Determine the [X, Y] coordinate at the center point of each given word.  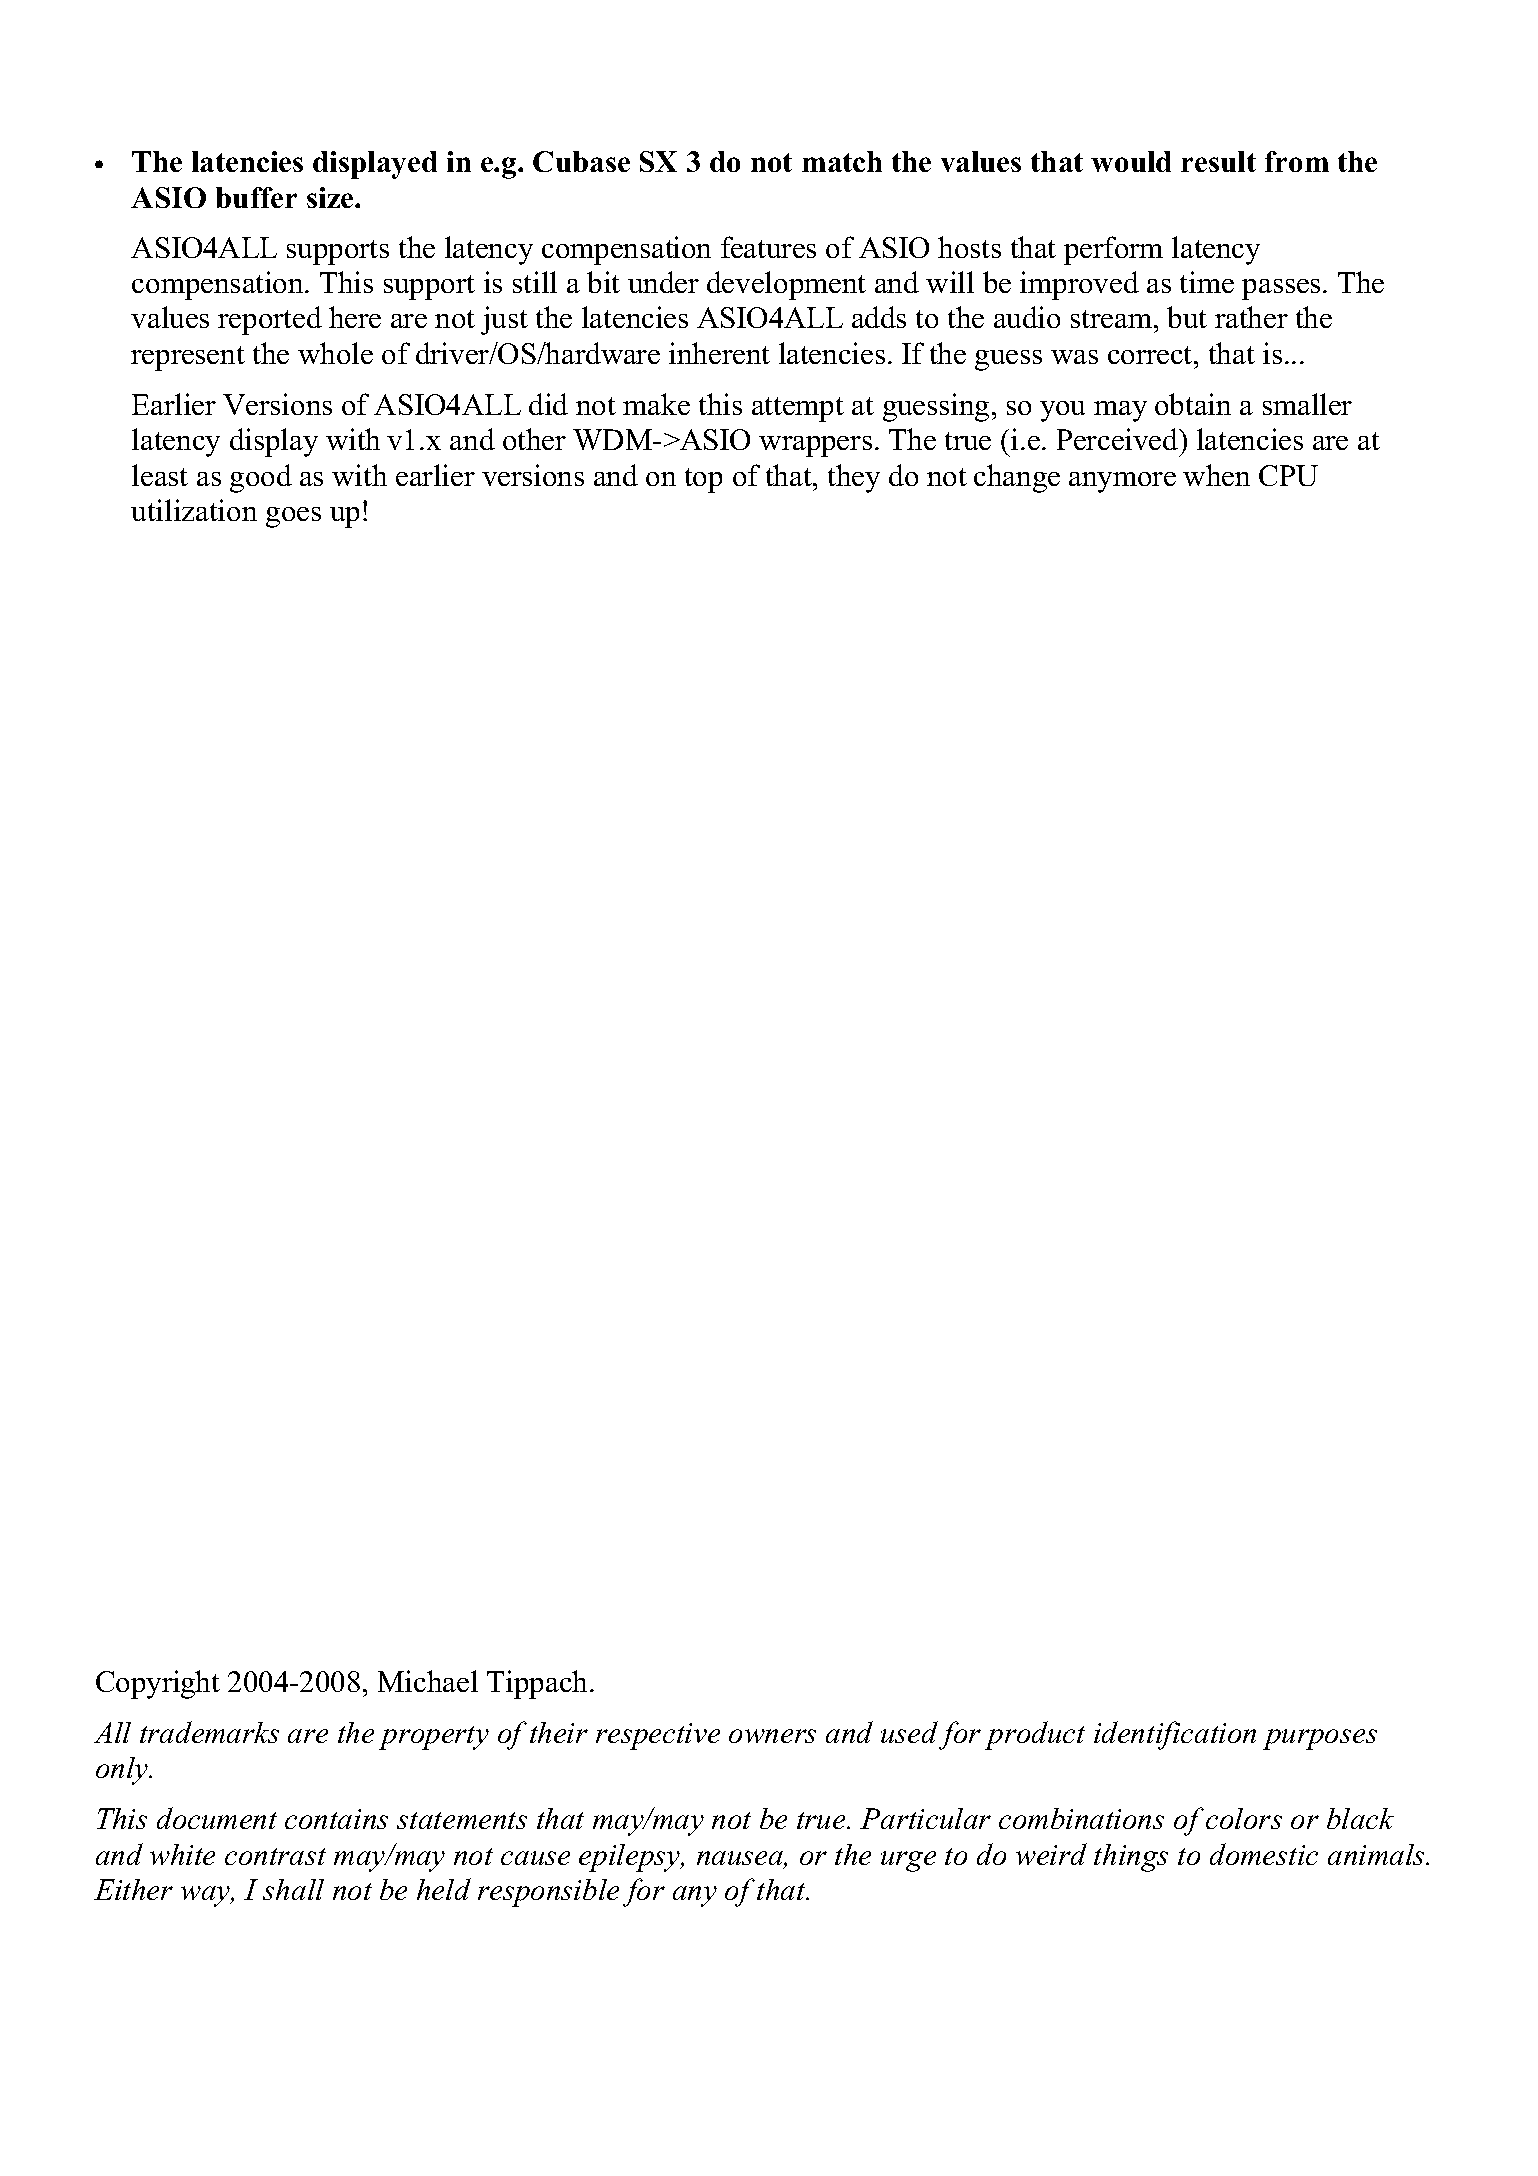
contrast [275, 1856]
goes [293, 517]
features [768, 247]
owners [772, 1736]
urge [908, 1861]
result [1218, 161]
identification [1175, 1735]
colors [1244, 1818]
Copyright [158, 1684]
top [703, 480]
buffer [256, 197]
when [1216, 475]
